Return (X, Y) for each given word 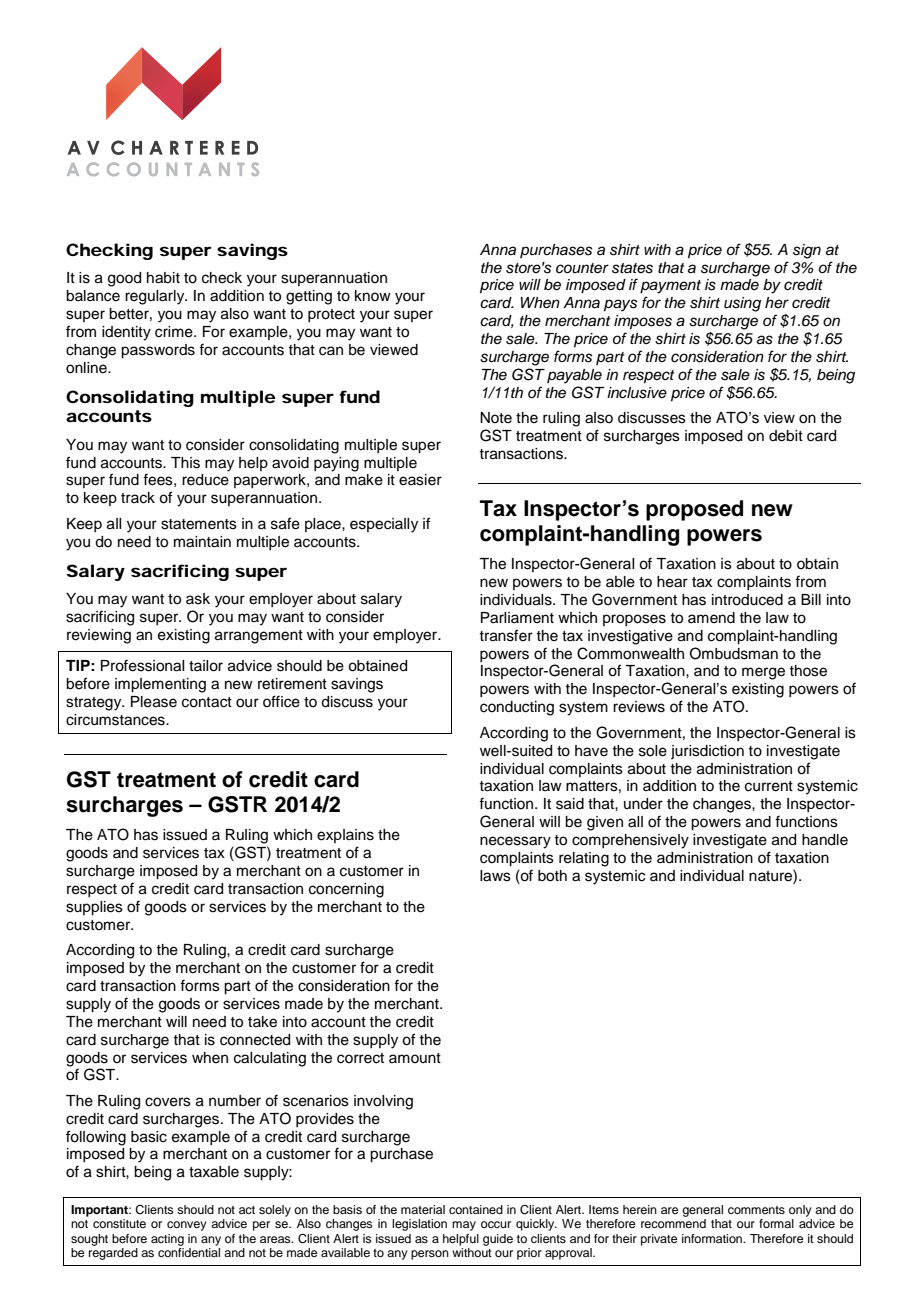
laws (495, 876)
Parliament (517, 618)
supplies (94, 908)
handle (825, 840)
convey (187, 1226)
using (742, 304)
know (373, 295)
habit (163, 278)
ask (198, 599)
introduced (747, 600)
